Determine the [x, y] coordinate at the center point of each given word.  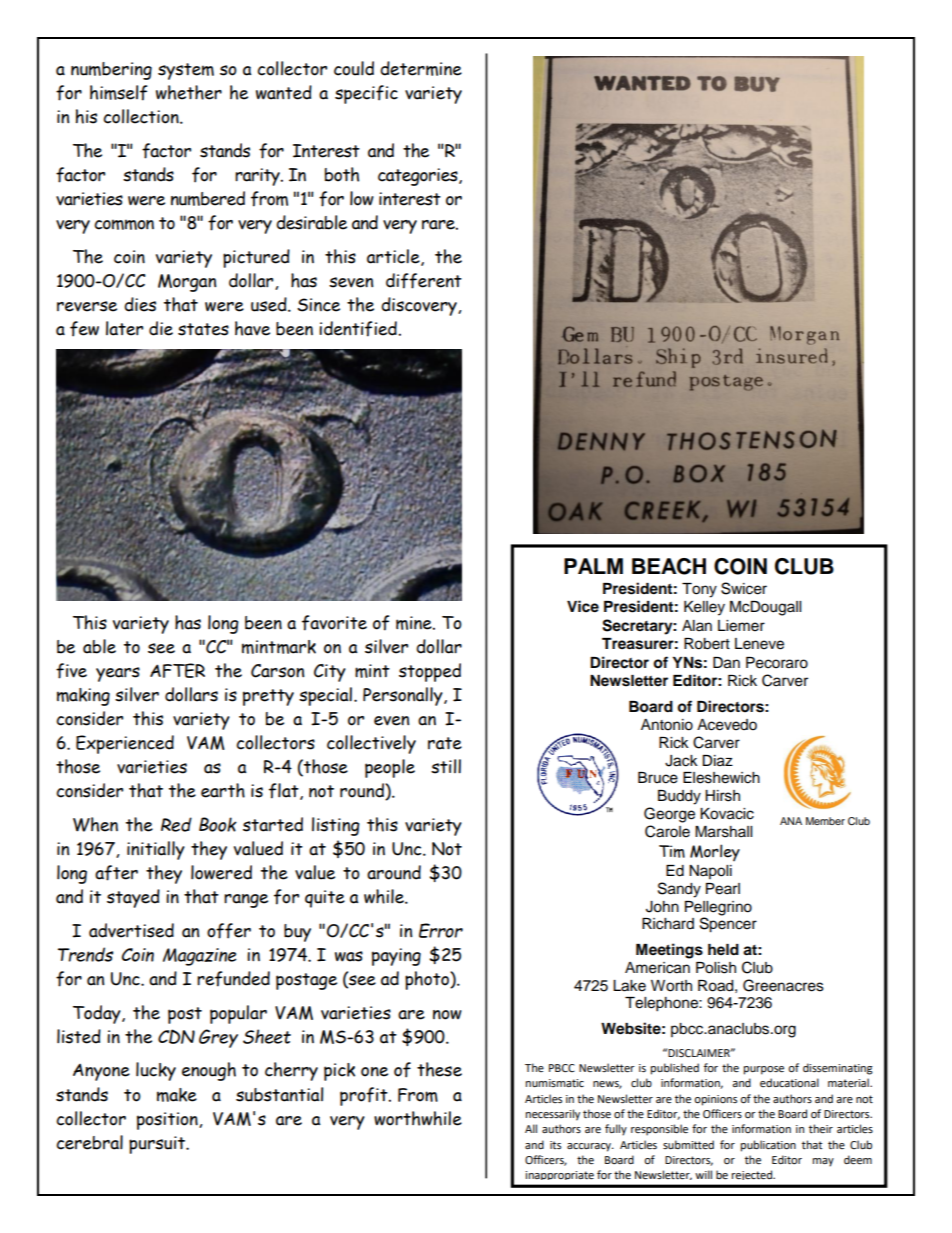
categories [419, 177]
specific [366, 94]
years [118, 674]
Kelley [704, 608]
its [555, 1145]
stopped [430, 672]
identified [358, 329]
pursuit [158, 1145]
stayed [133, 898]
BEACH [669, 566]
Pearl [723, 889]
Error [441, 930]
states [203, 329]
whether [189, 92]
